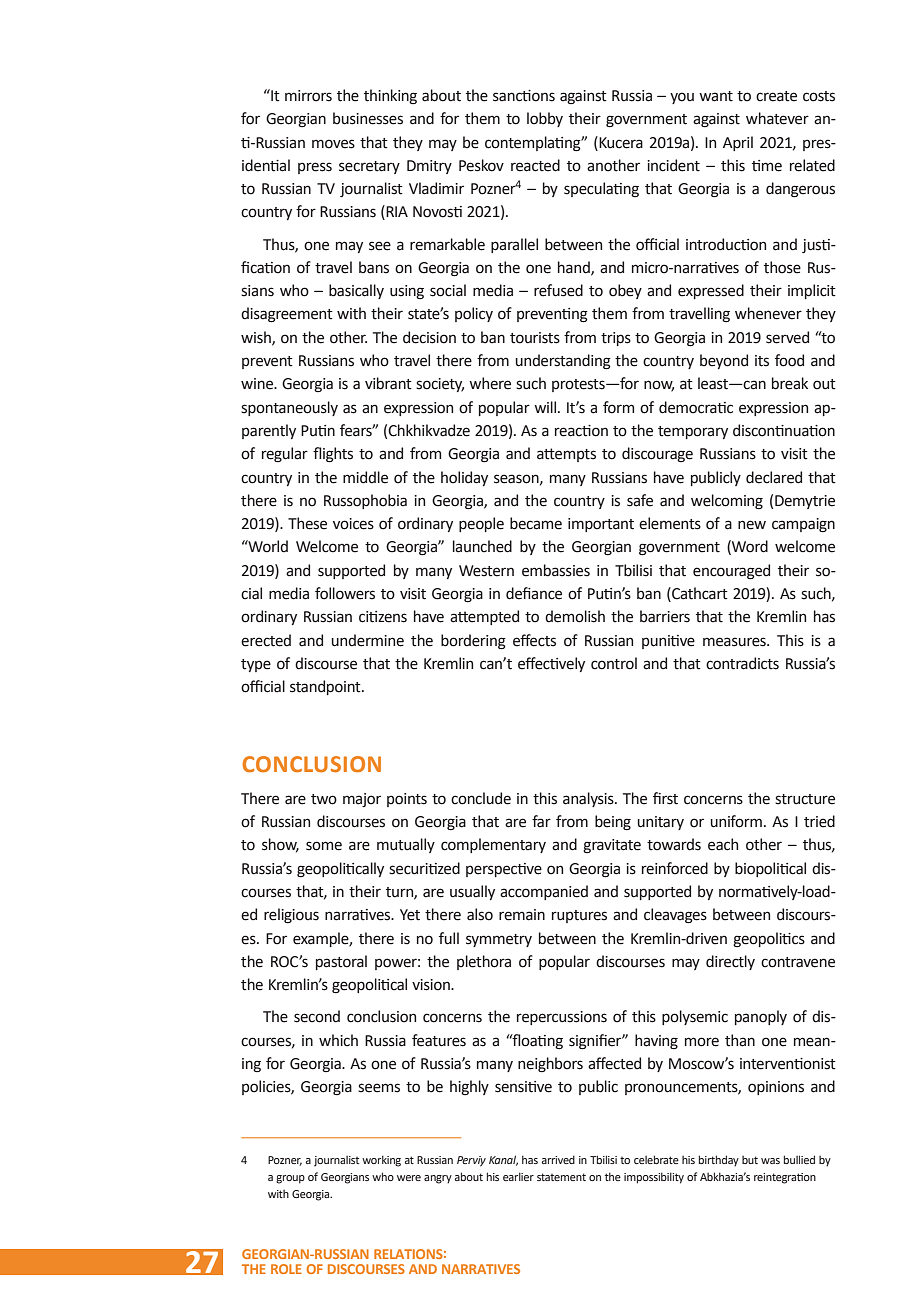  What do you see at coordinates (317, 1016) in the screenshot?
I see `second` at bounding box center [317, 1016].
